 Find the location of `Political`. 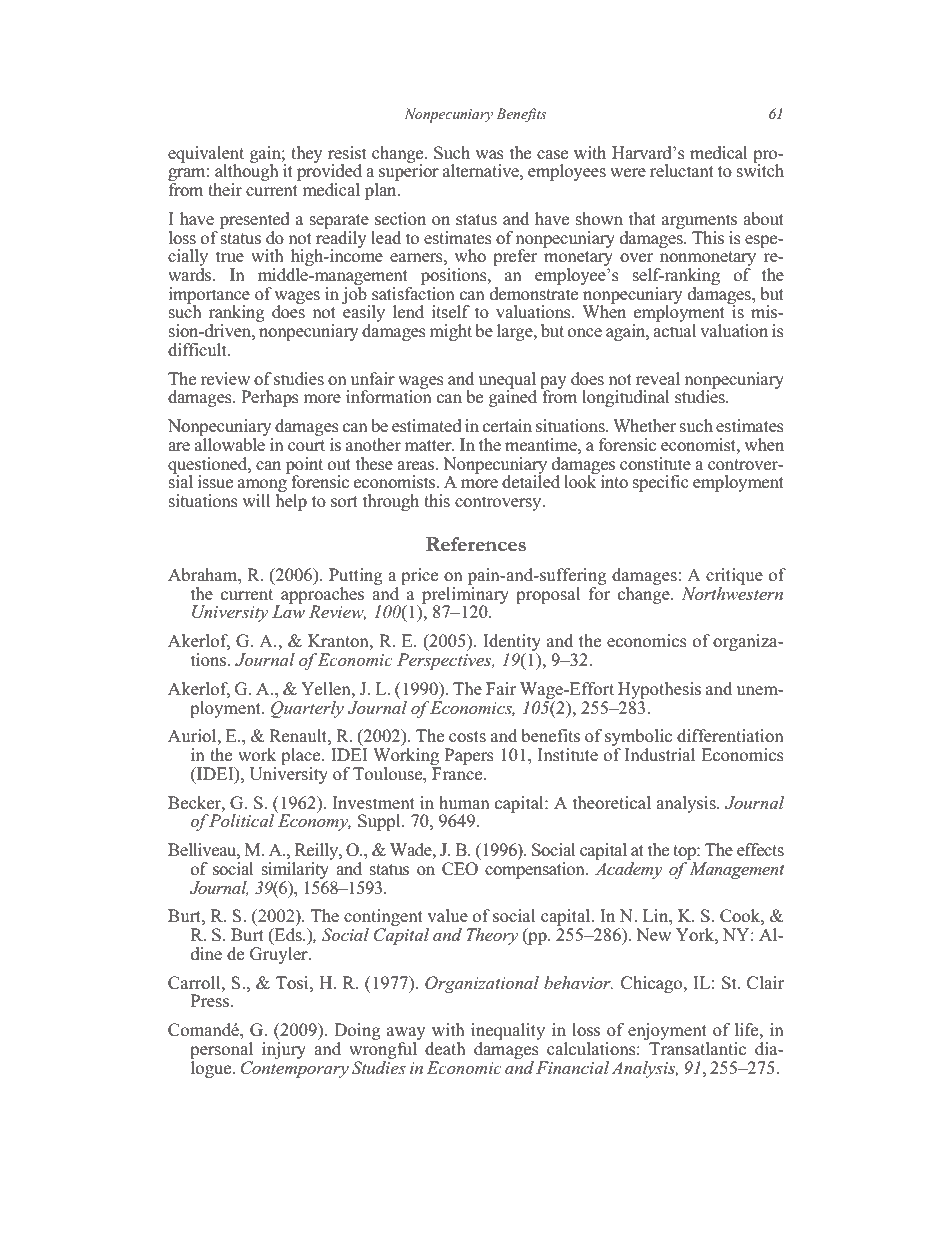

Political is located at coordinates (240, 820).
